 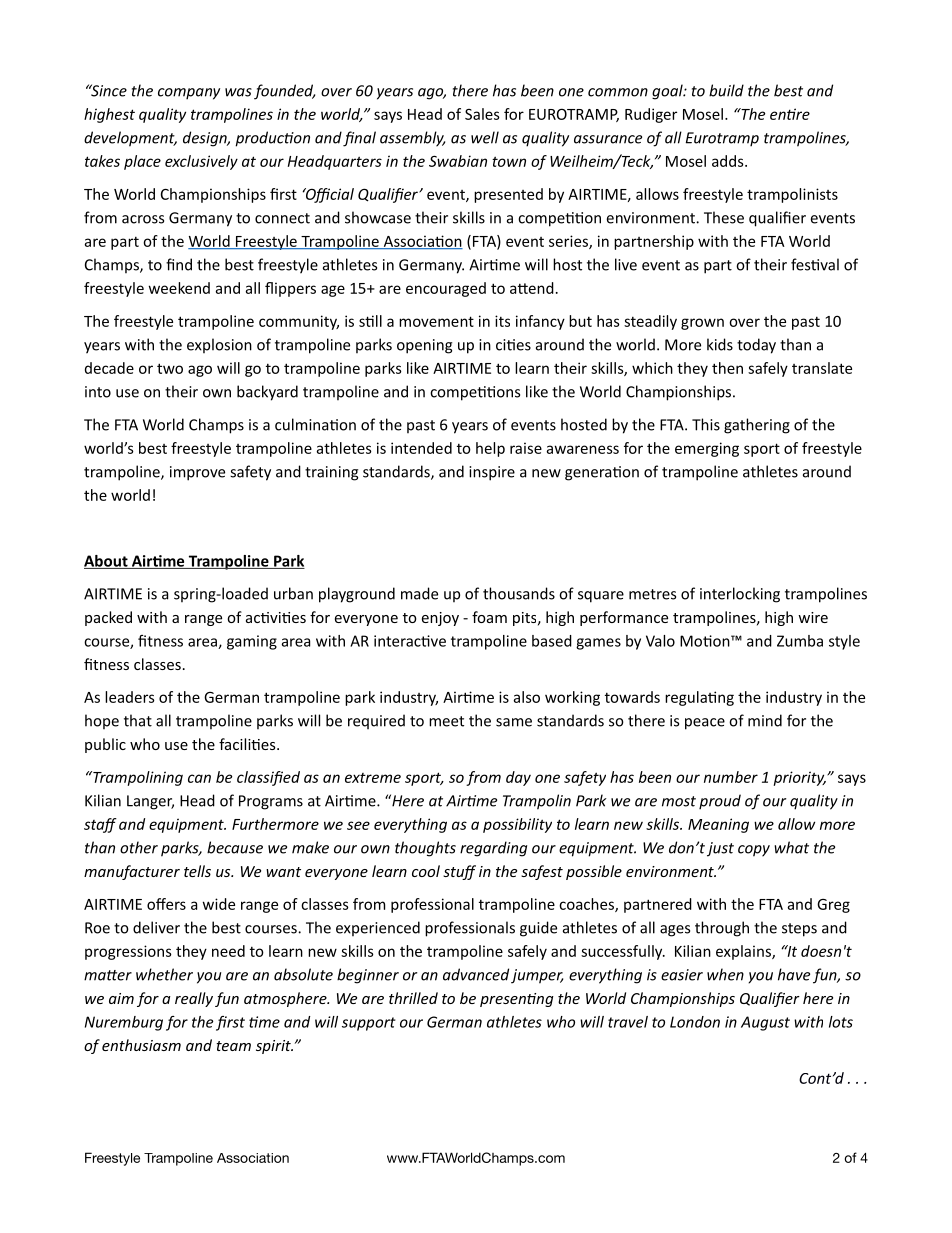 I want to click on Zumba, so click(x=800, y=641).
